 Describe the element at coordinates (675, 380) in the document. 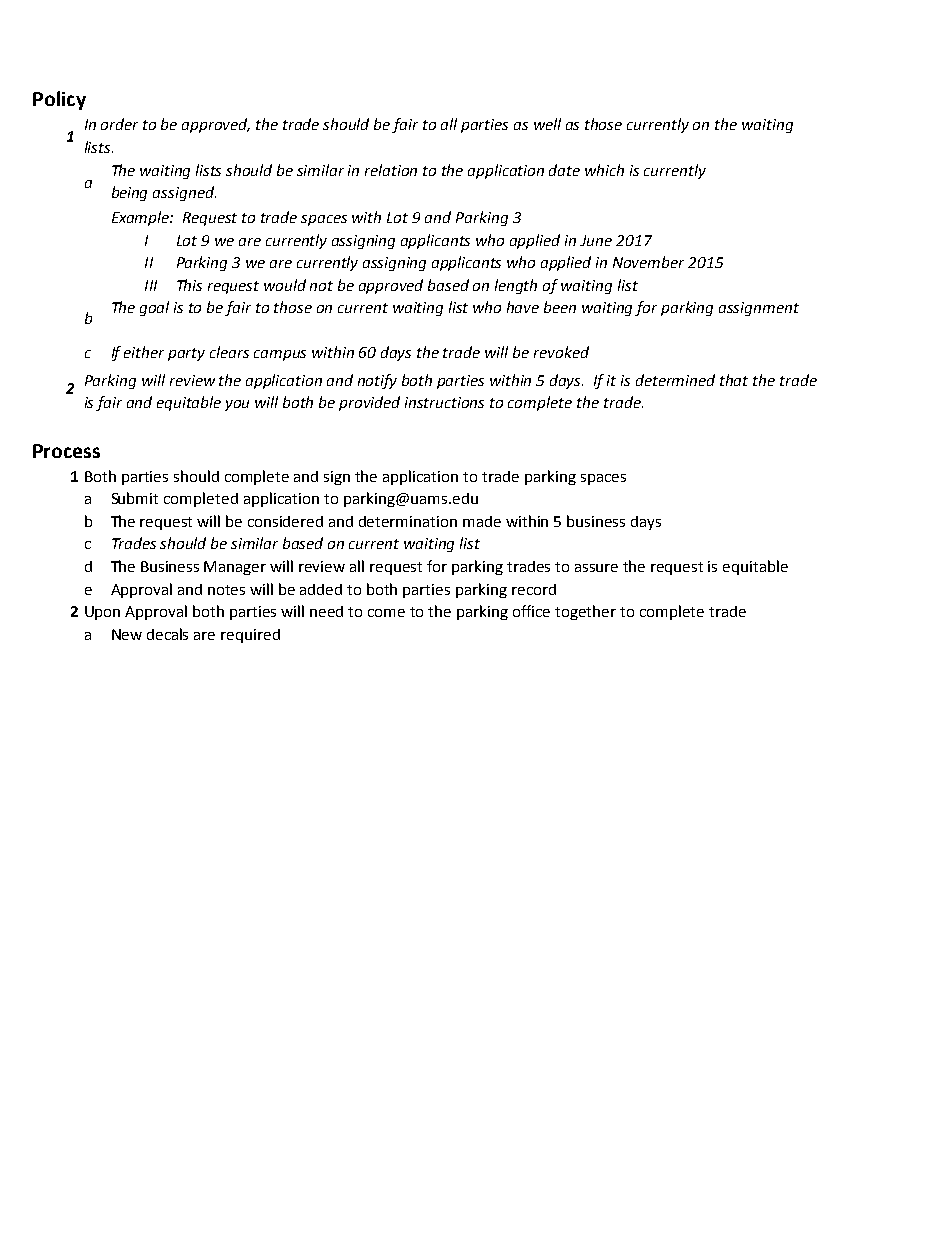

I see `determined` at that location.
